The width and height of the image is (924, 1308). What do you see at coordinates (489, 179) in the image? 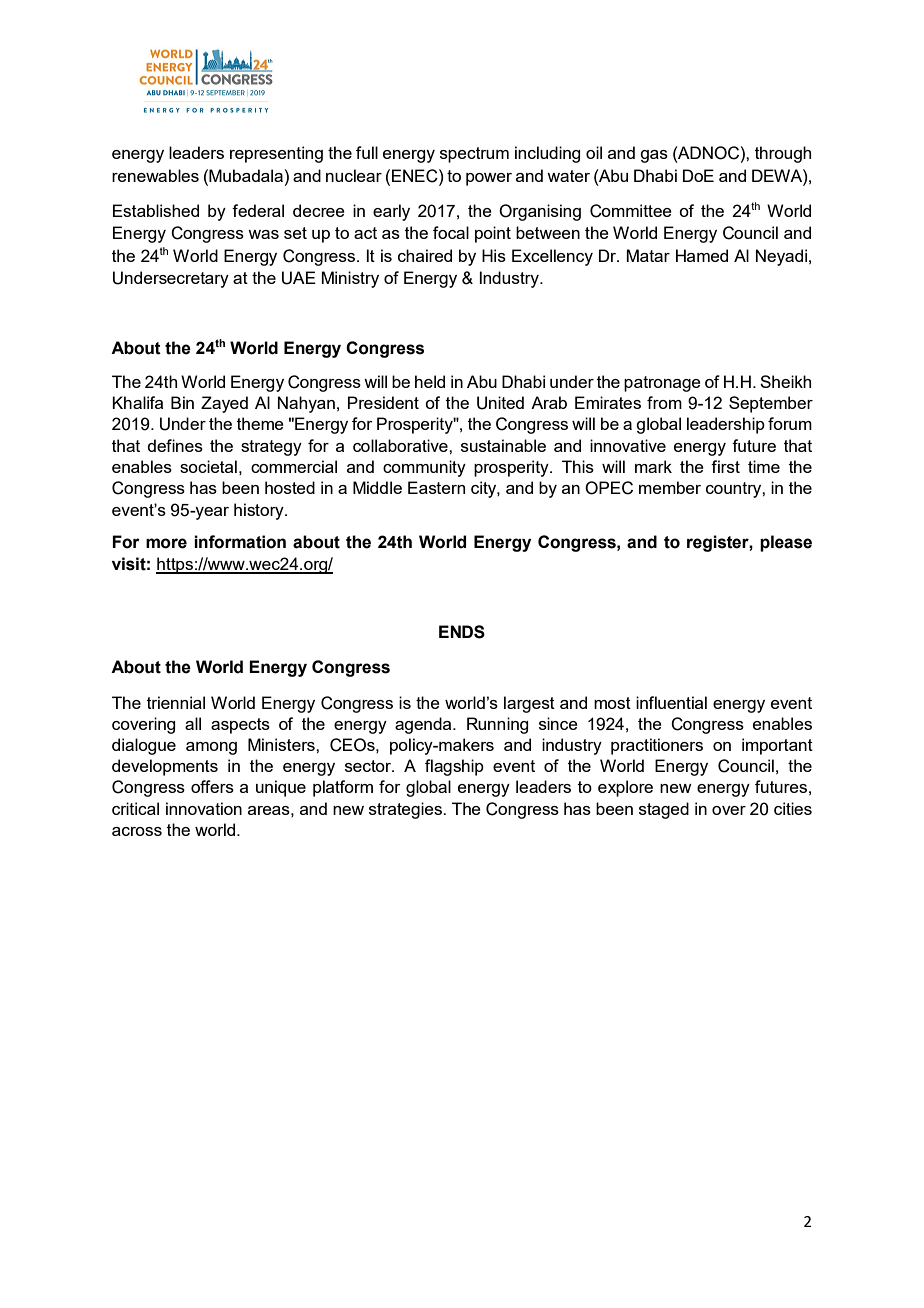
I see `power` at bounding box center [489, 179].
